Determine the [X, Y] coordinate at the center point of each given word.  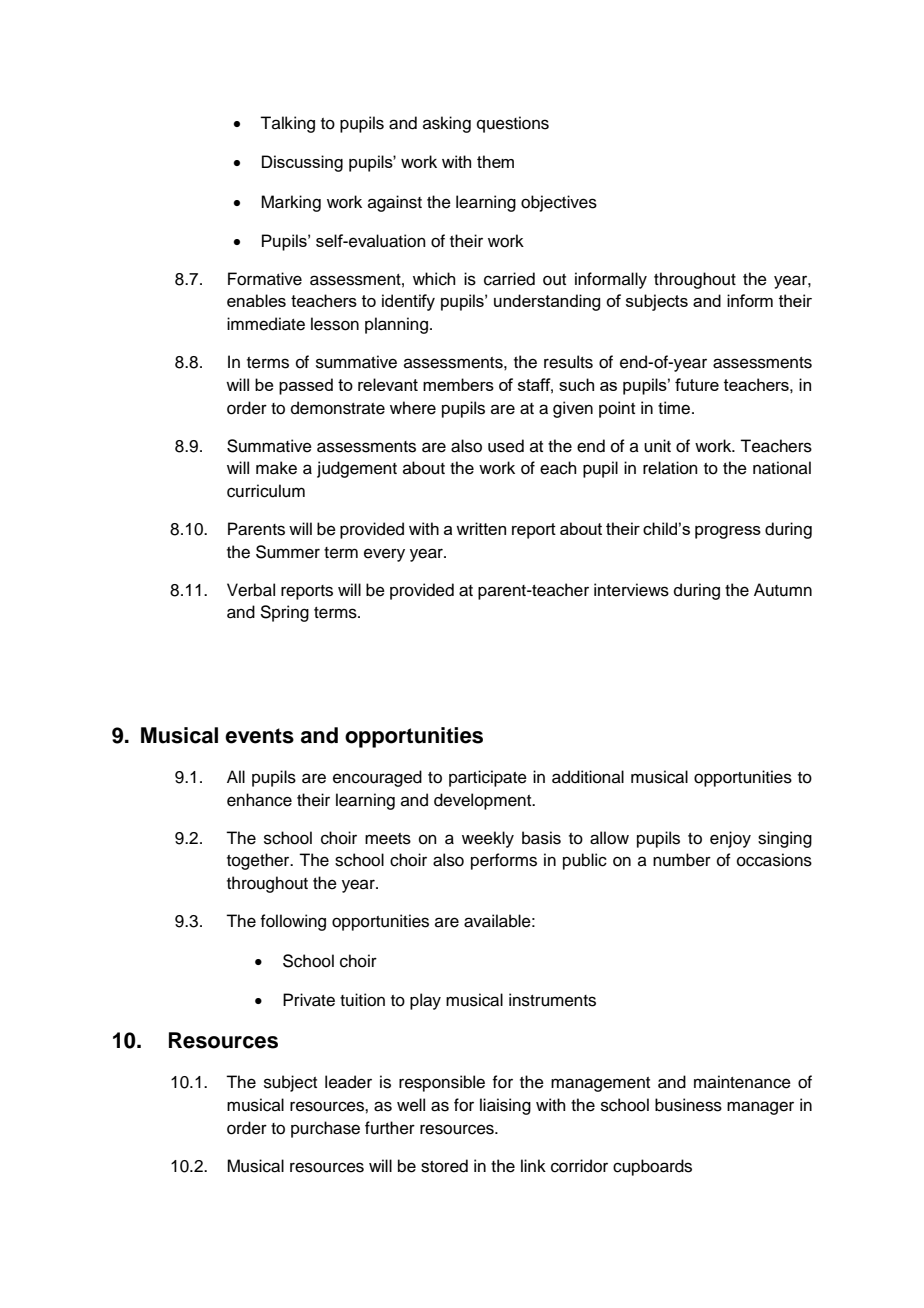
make [276, 468]
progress [728, 532]
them [495, 161]
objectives [559, 203]
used [506, 446]
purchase [325, 1129]
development [484, 801]
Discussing [302, 163]
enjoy [730, 839]
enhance [259, 800]
